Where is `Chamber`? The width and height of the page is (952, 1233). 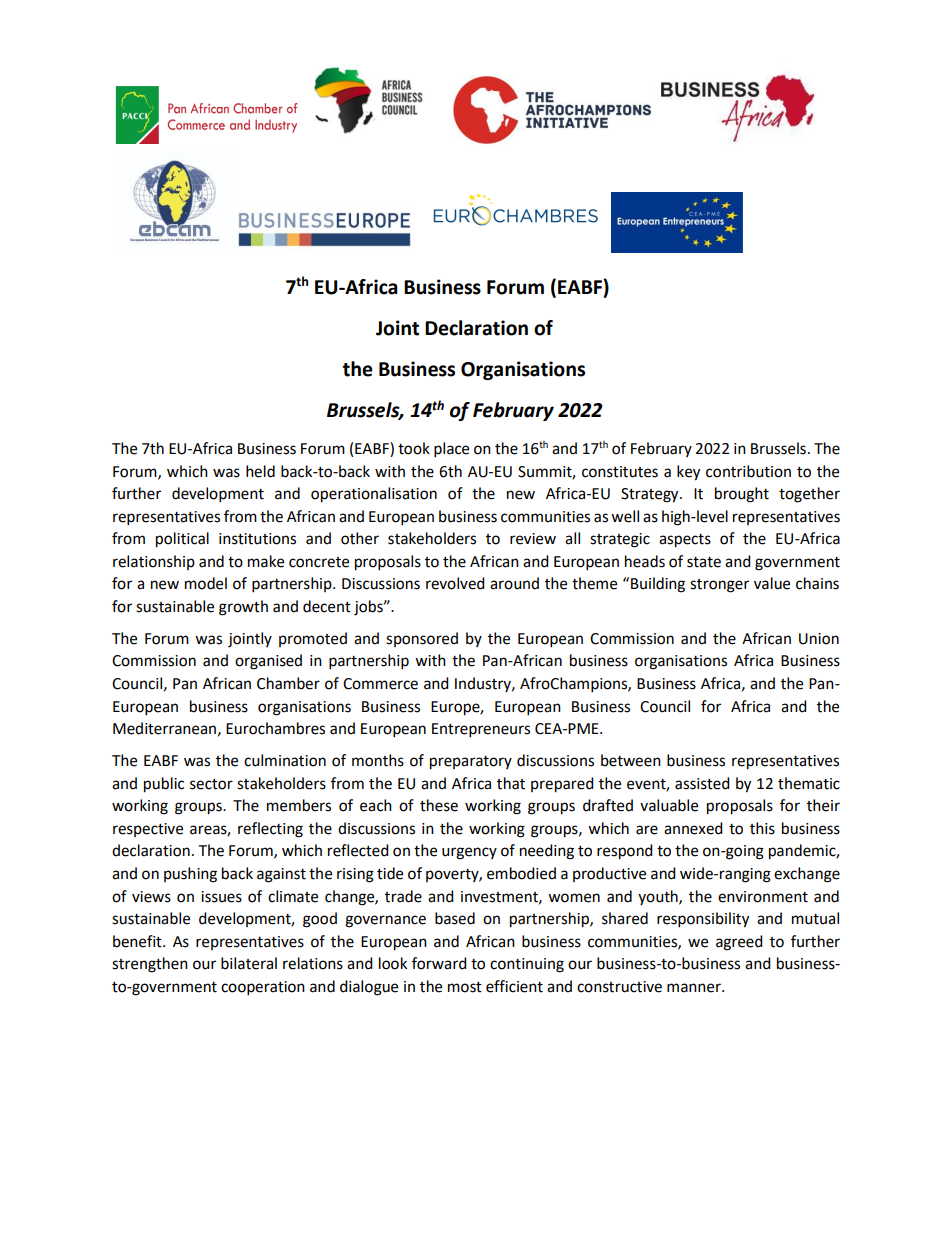
Chamber is located at coordinates (288, 683).
